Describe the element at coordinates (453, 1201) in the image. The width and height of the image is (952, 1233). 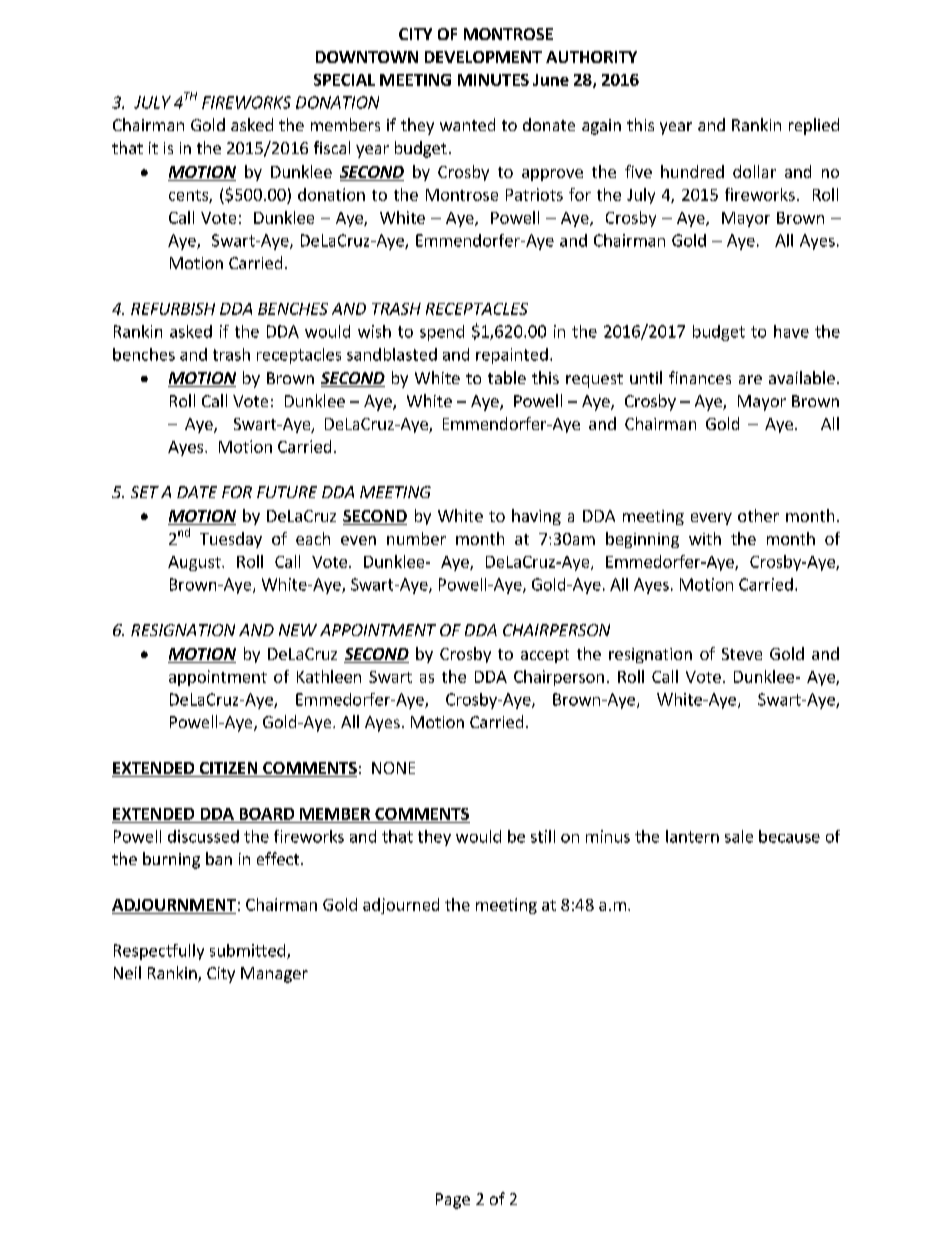
I see `Page` at that location.
